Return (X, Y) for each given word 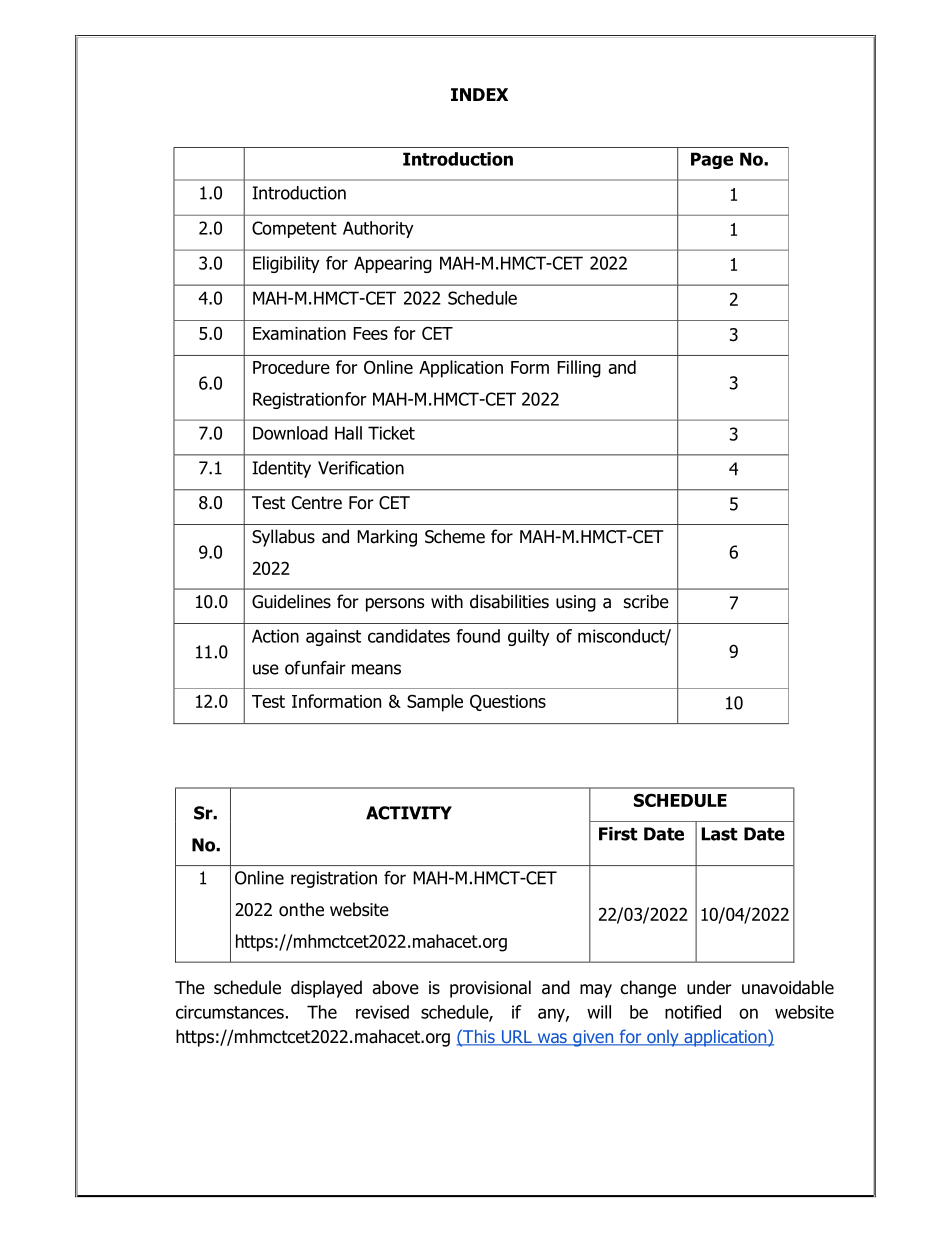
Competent (294, 229)
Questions (508, 702)
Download (290, 433)
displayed (326, 989)
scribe (646, 601)
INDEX (479, 94)
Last (720, 834)
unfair (324, 668)
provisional (490, 989)
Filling (579, 369)
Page (712, 160)
